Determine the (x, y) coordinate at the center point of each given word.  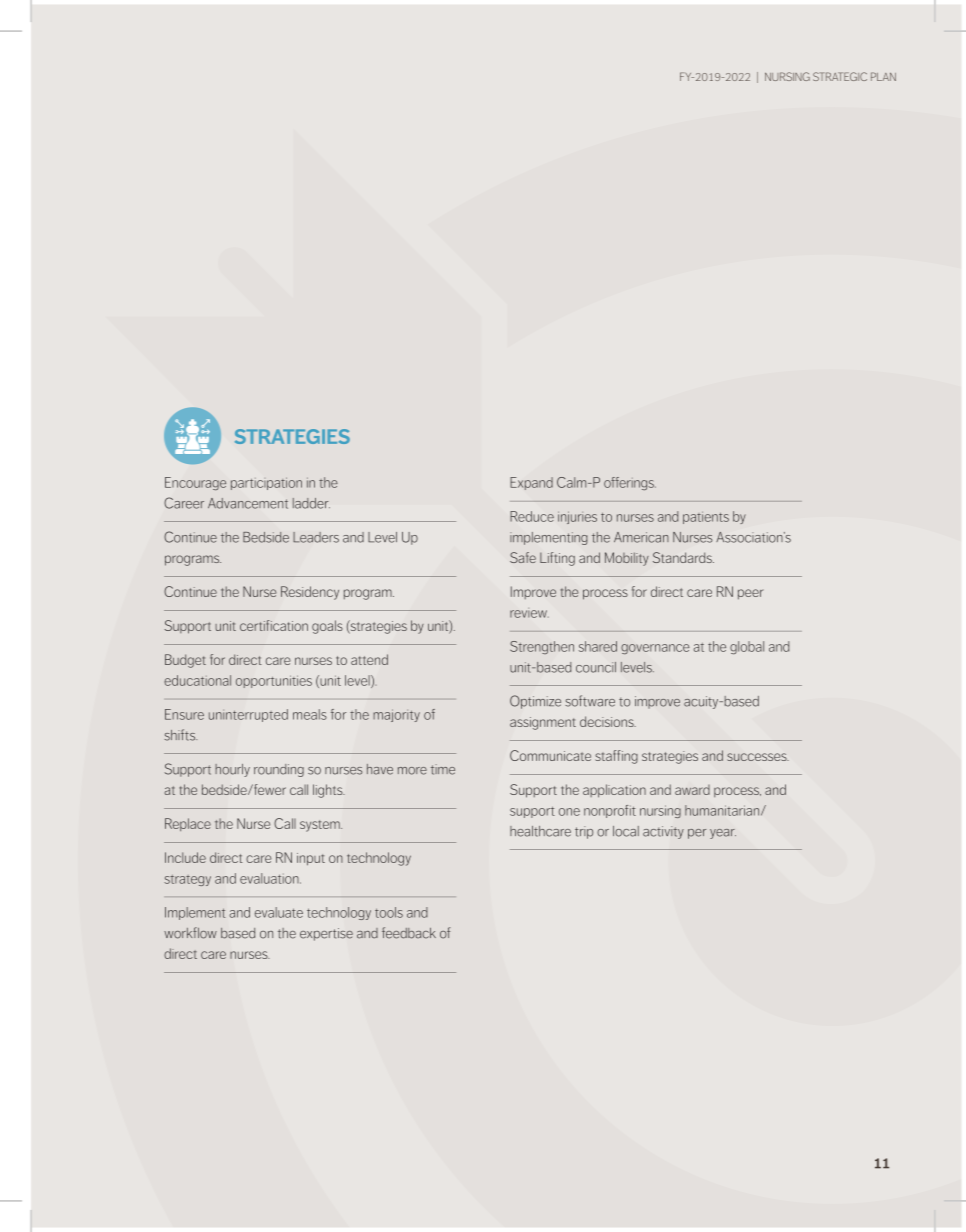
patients (706, 518)
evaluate (279, 912)
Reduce (532, 516)
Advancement (248, 503)
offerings (630, 483)
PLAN (883, 76)
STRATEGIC (840, 76)
